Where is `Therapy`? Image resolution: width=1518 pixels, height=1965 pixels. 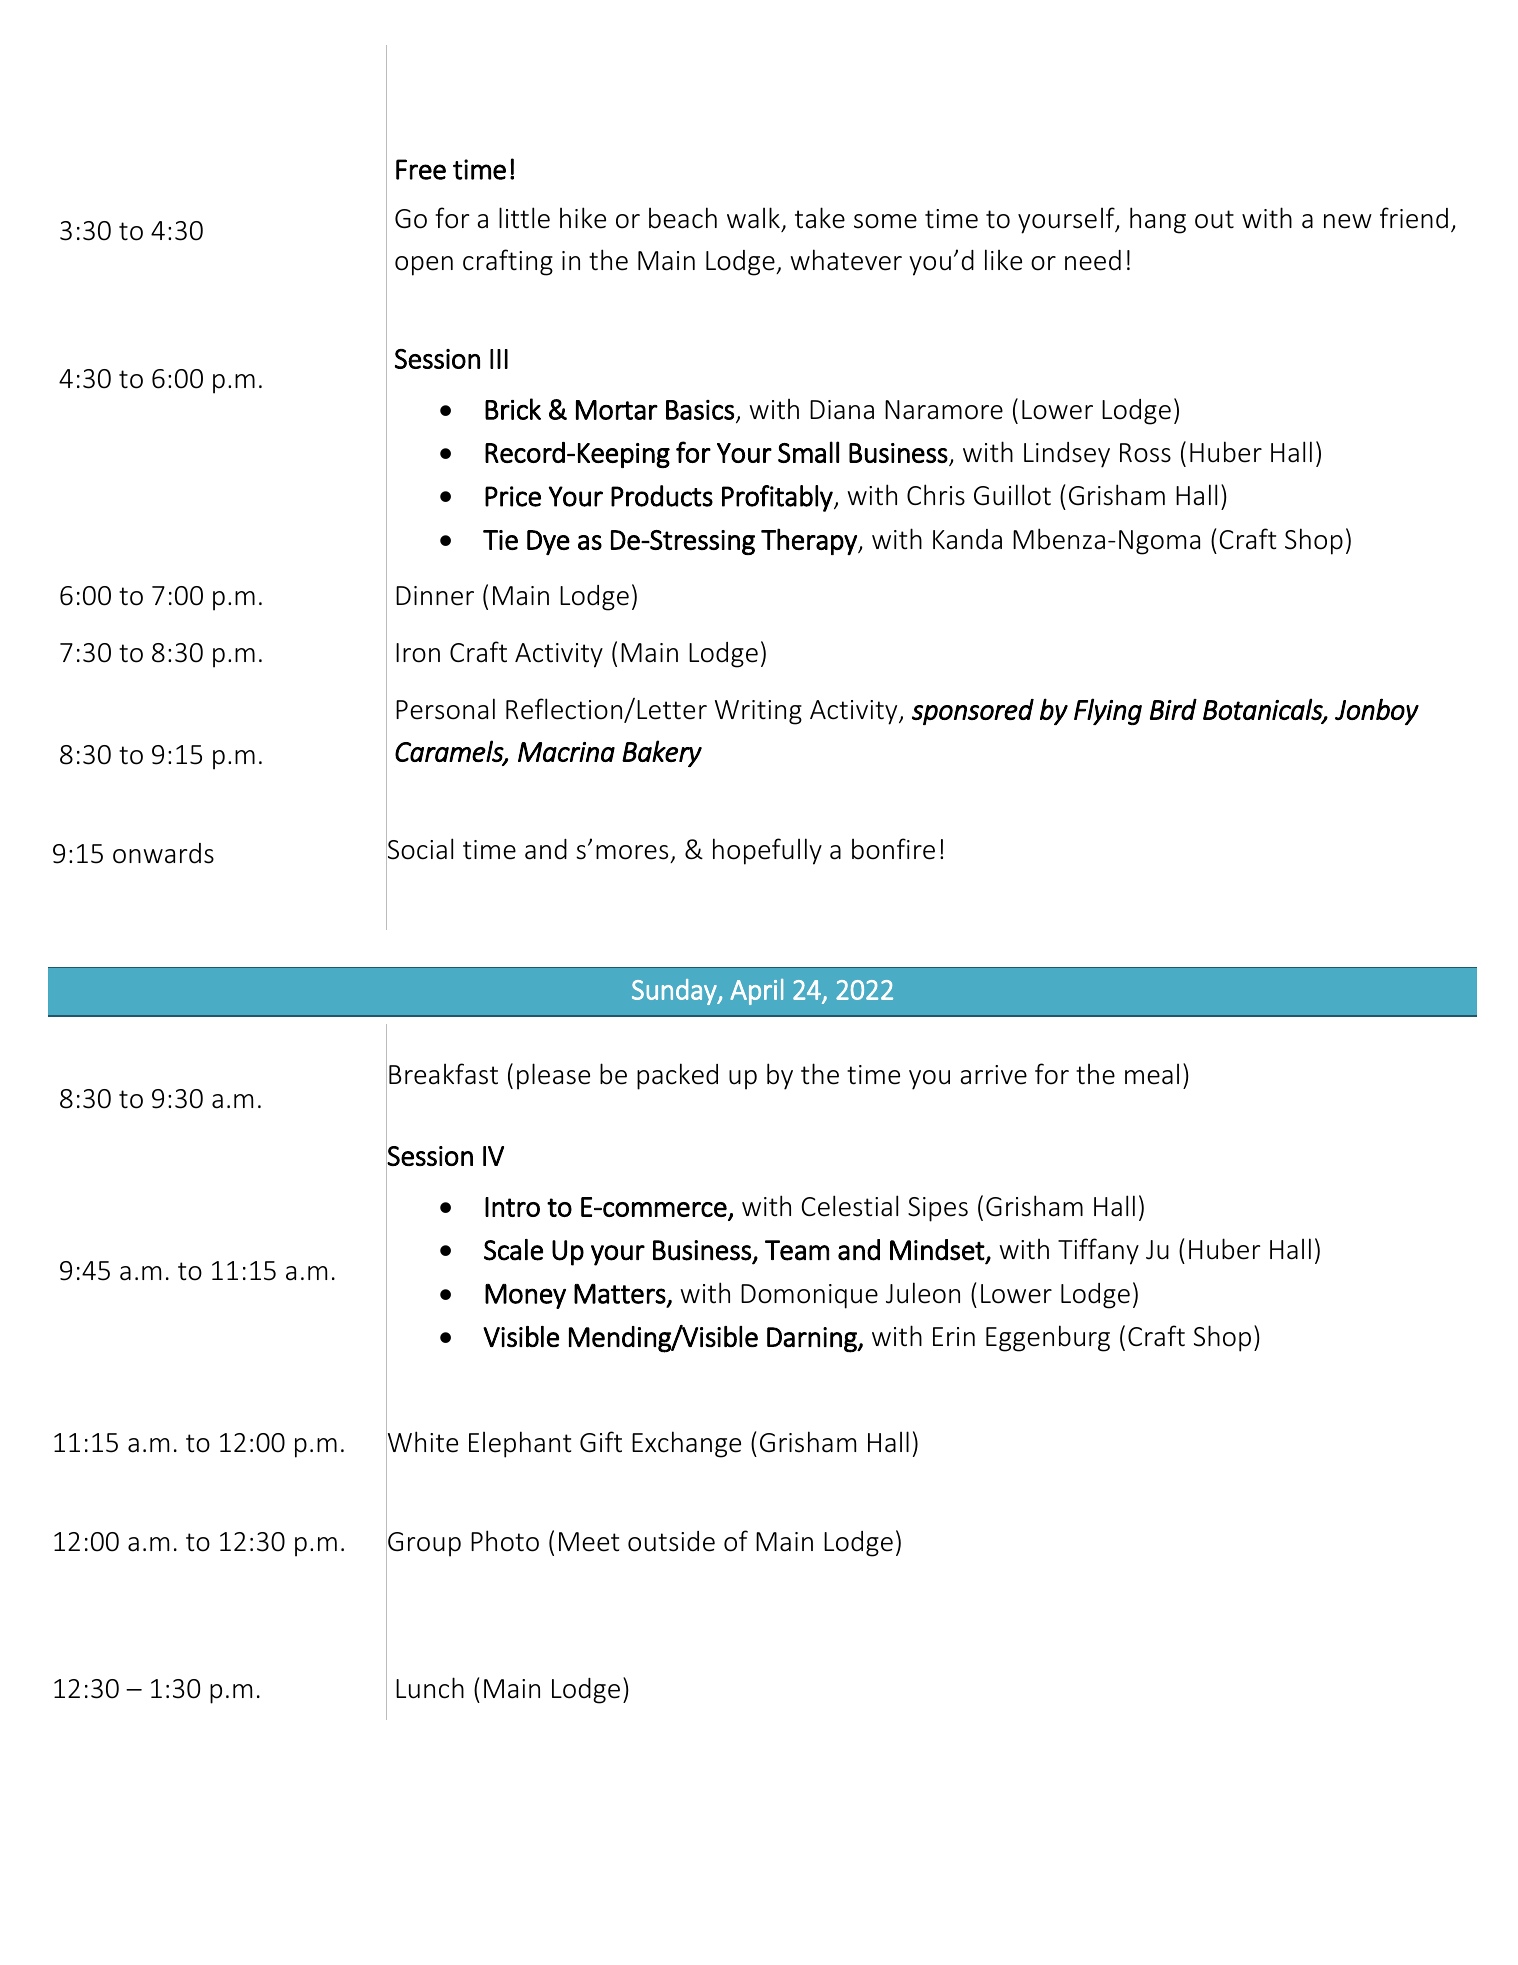 Therapy is located at coordinates (810, 541).
